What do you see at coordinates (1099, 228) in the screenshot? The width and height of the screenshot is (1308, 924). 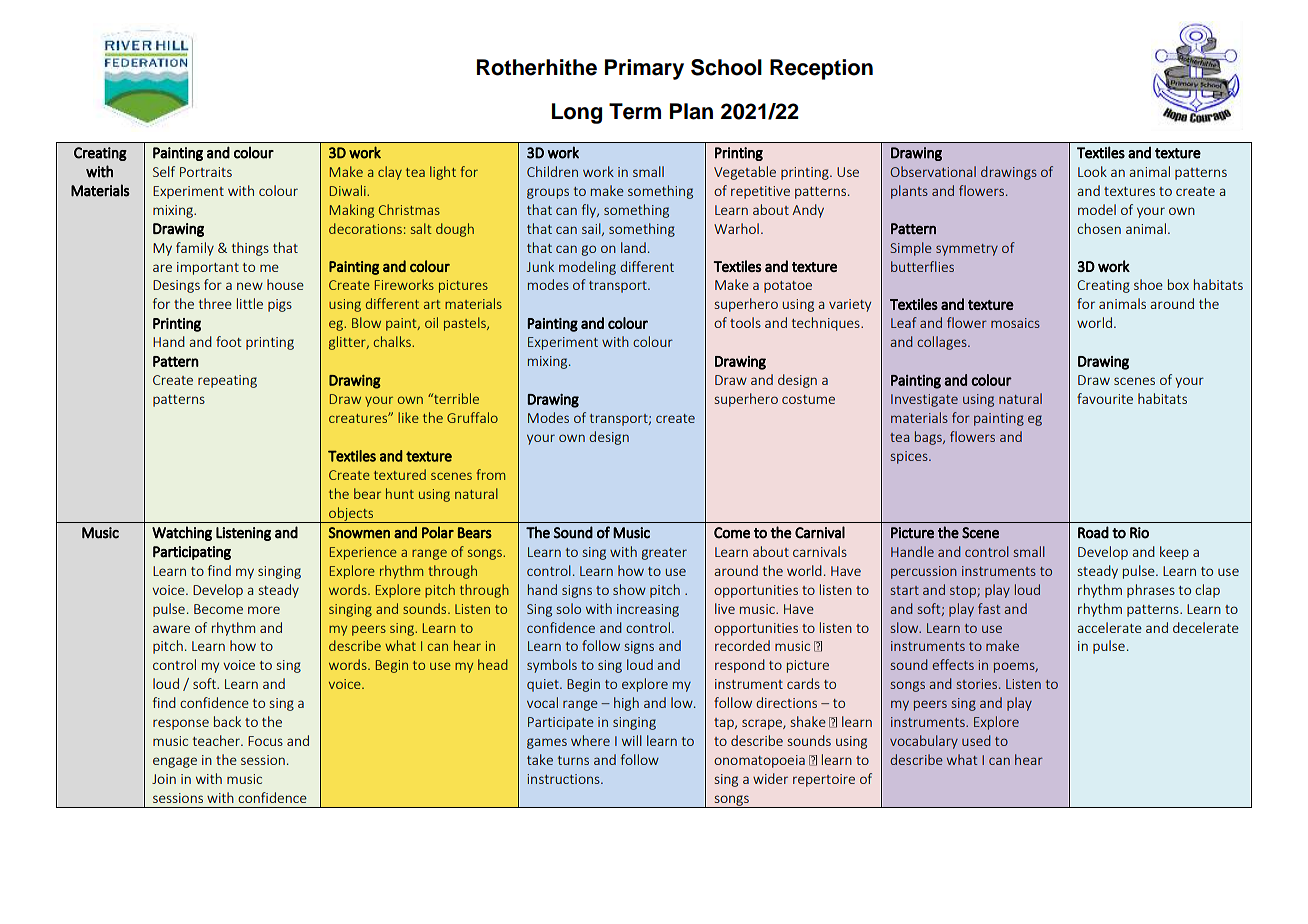 I see `chosen` at bounding box center [1099, 228].
